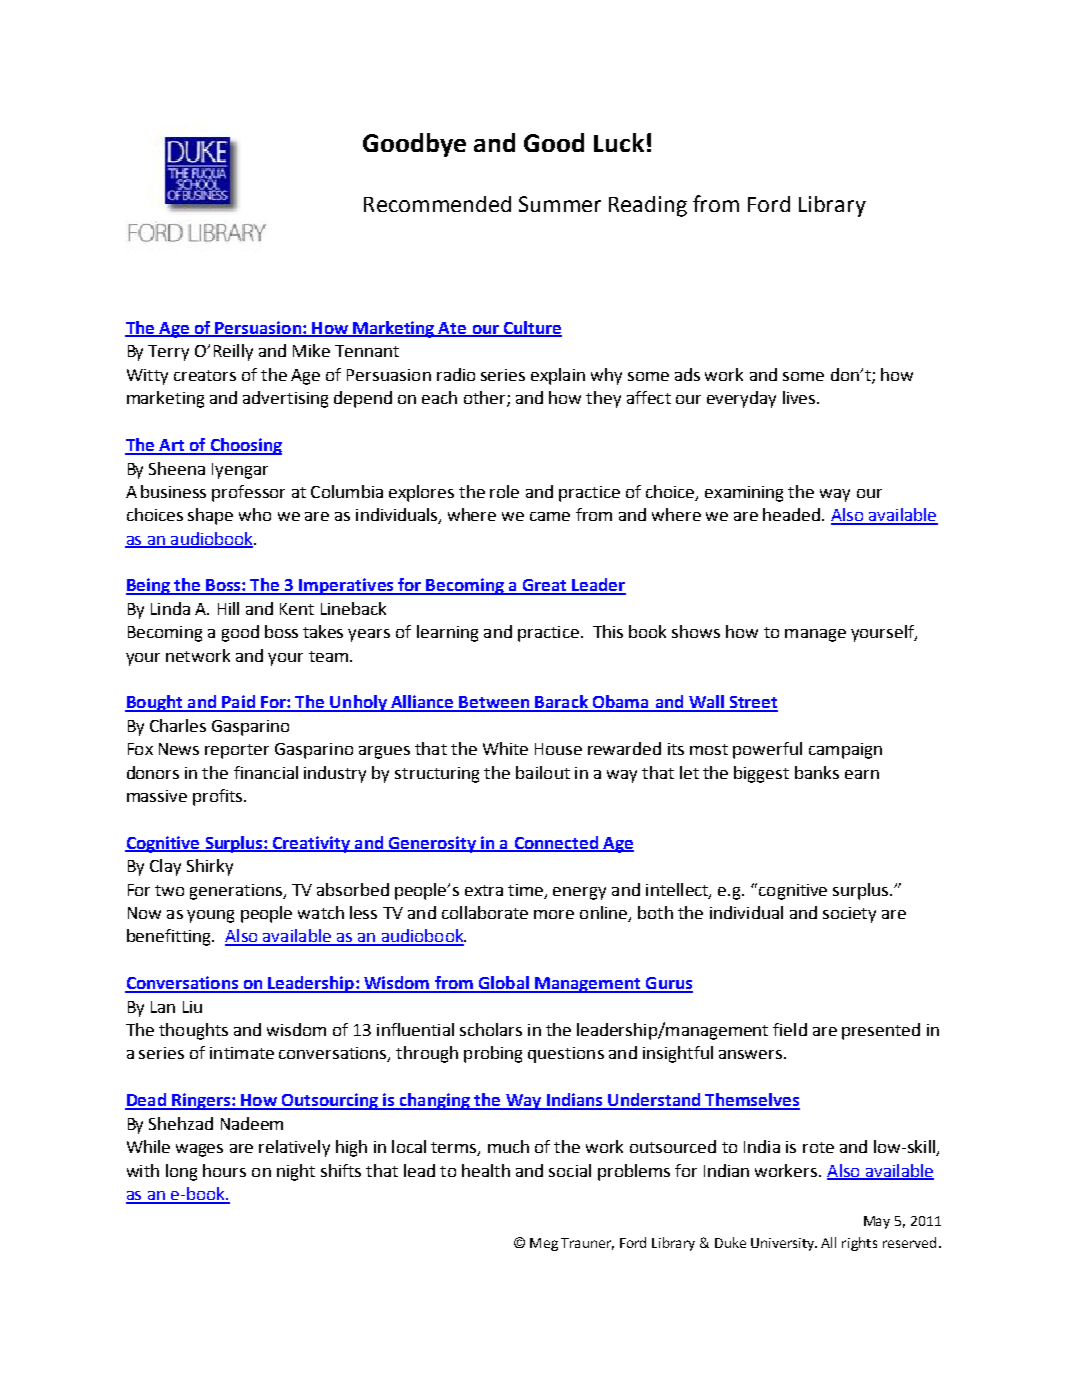  What do you see at coordinates (224, 1170) in the page?
I see `hours` at bounding box center [224, 1170].
